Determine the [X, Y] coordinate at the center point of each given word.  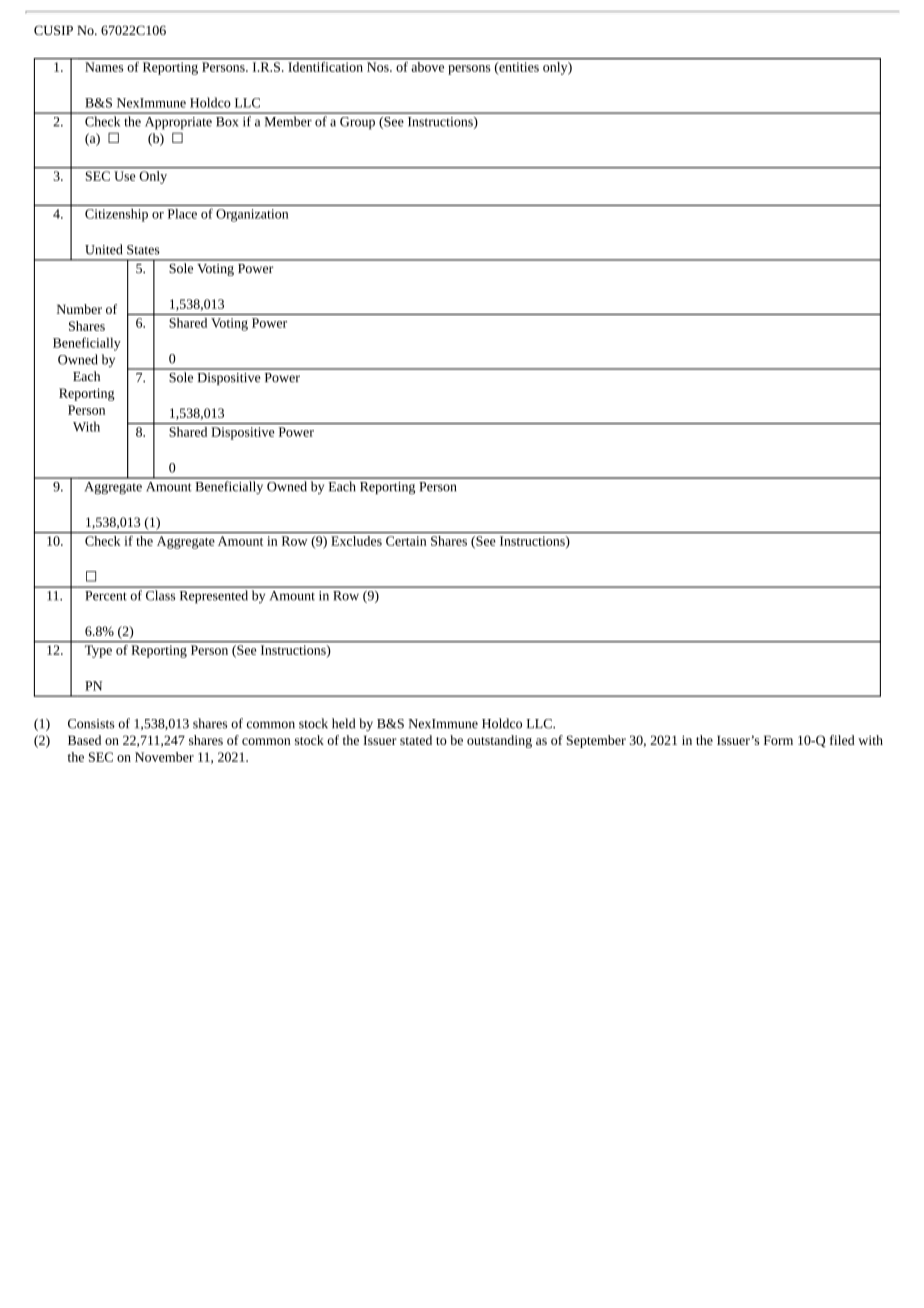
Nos [379, 67]
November [164, 757]
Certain [406, 541]
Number [79, 309]
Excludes [356, 541]
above [427, 67]
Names [104, 67]
